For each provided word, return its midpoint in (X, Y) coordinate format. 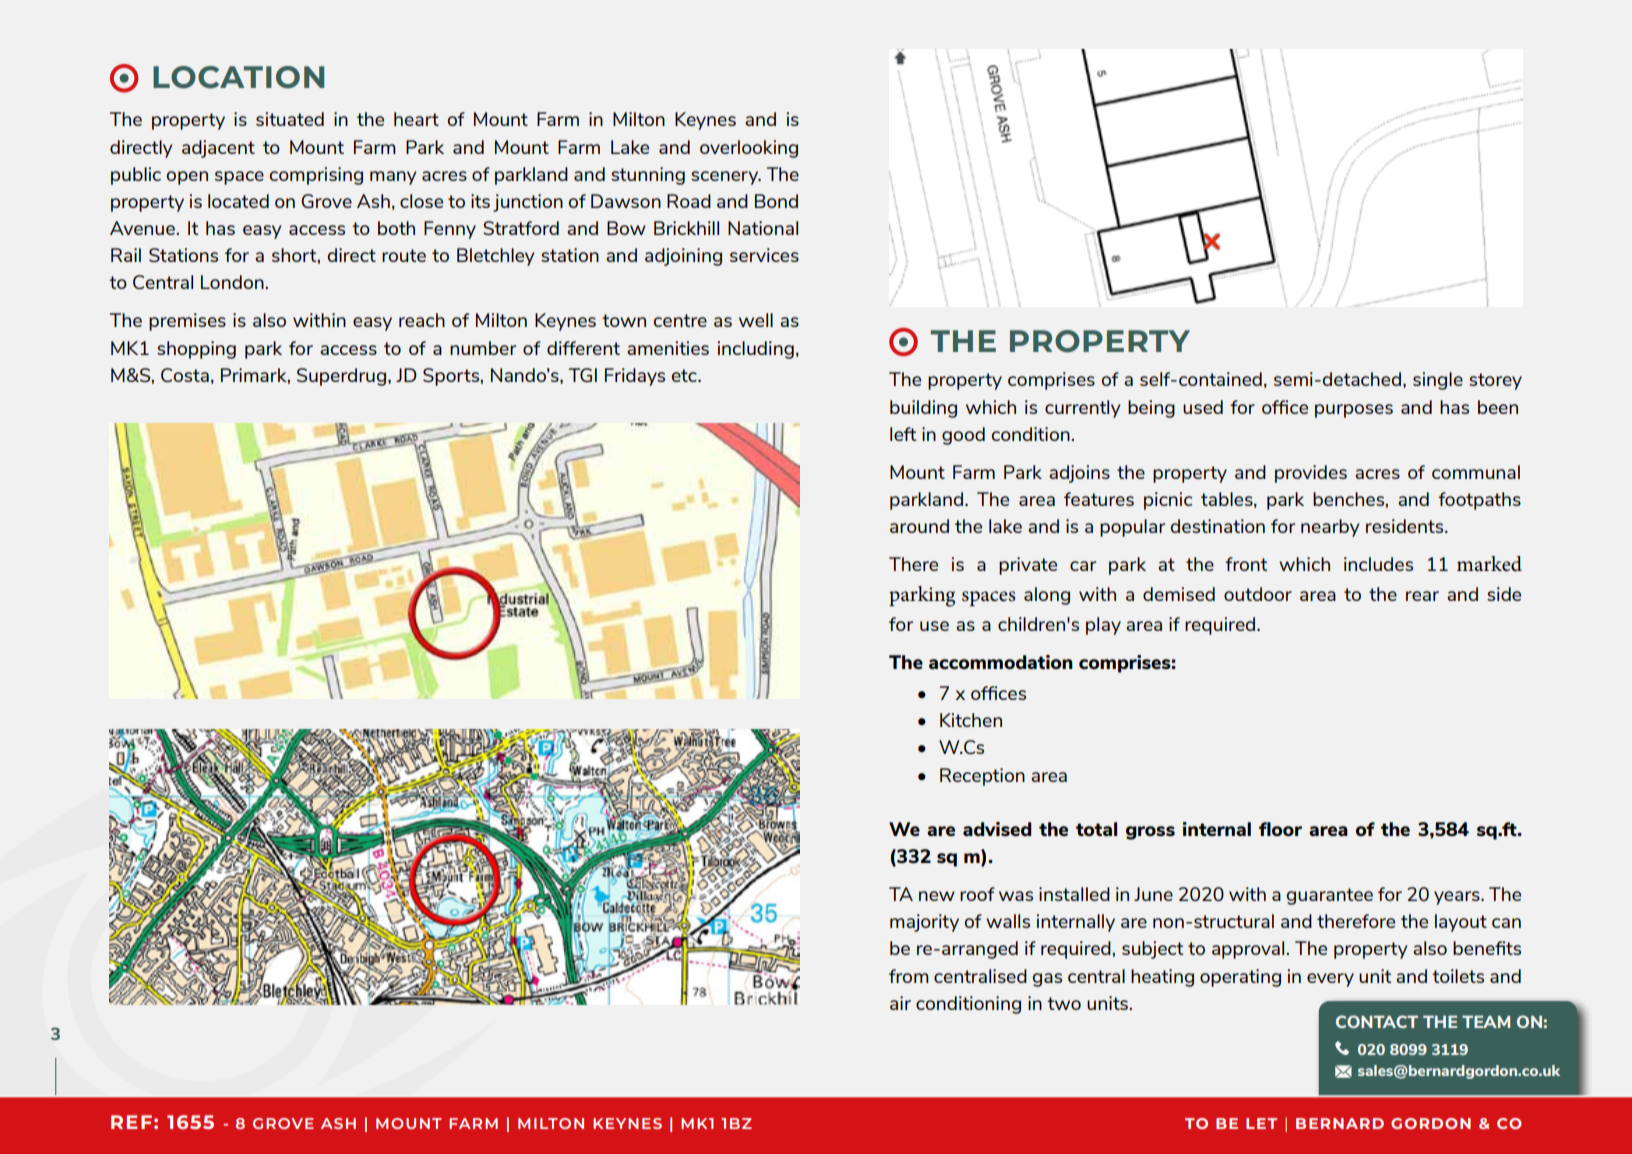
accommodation (1001, 662)
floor (1280, 829)
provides (1311, 474)
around (919, 526)
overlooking (749, 149)
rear (1422, 596)
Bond (776, 201)
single (1438, 381)
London (233, 282)
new (937, 896)
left (903, 434)
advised (997, 829)
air (900, 1003)
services (764, 255)
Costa (185, 375)
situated (290, 119)
